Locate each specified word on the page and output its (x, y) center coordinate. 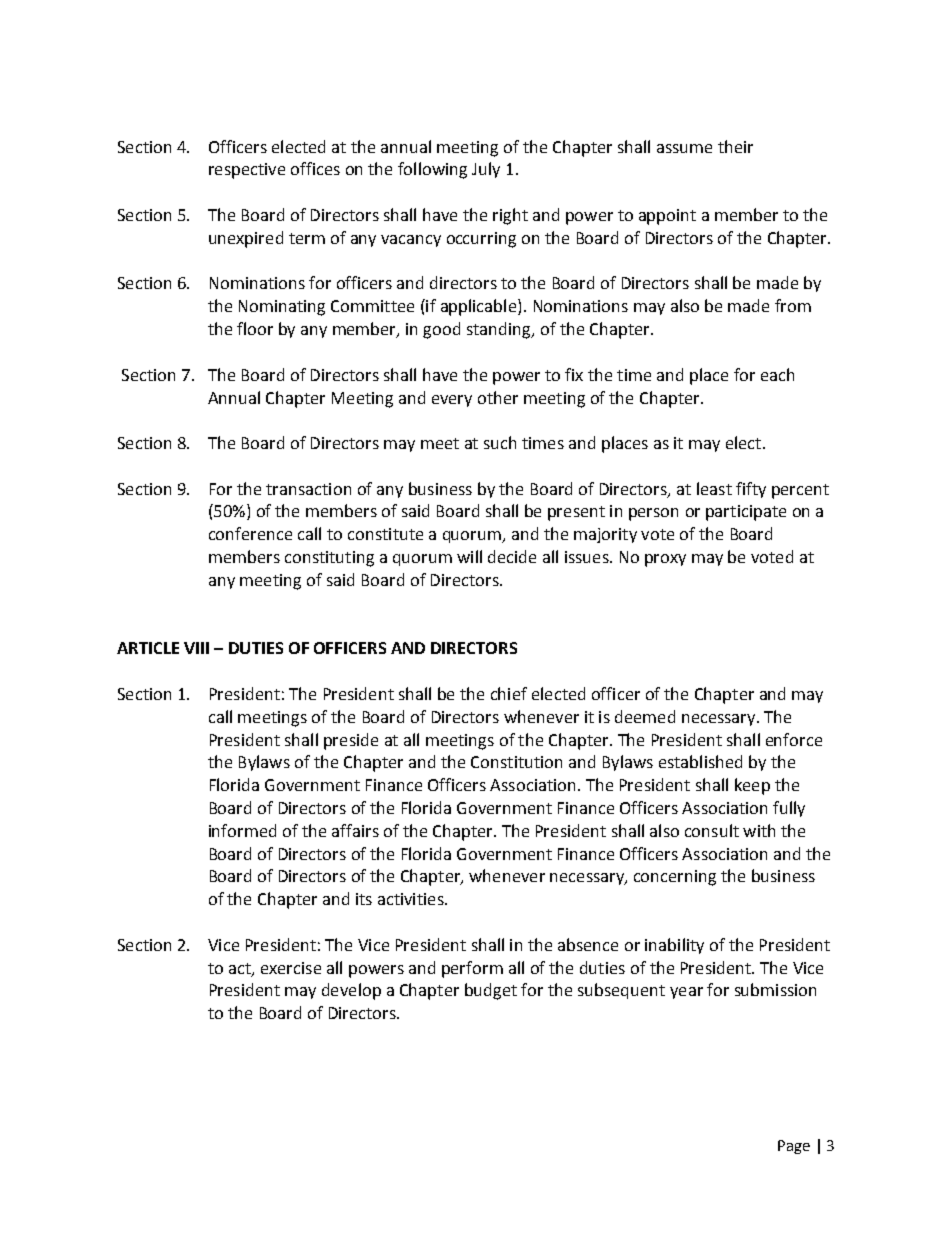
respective (247, 171)
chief (509, 693)
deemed (645, 716)
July (486, 170)
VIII (196, 648)
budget (491, 991)
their (735, 146)
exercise (291, 968)
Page (794, 1147)
